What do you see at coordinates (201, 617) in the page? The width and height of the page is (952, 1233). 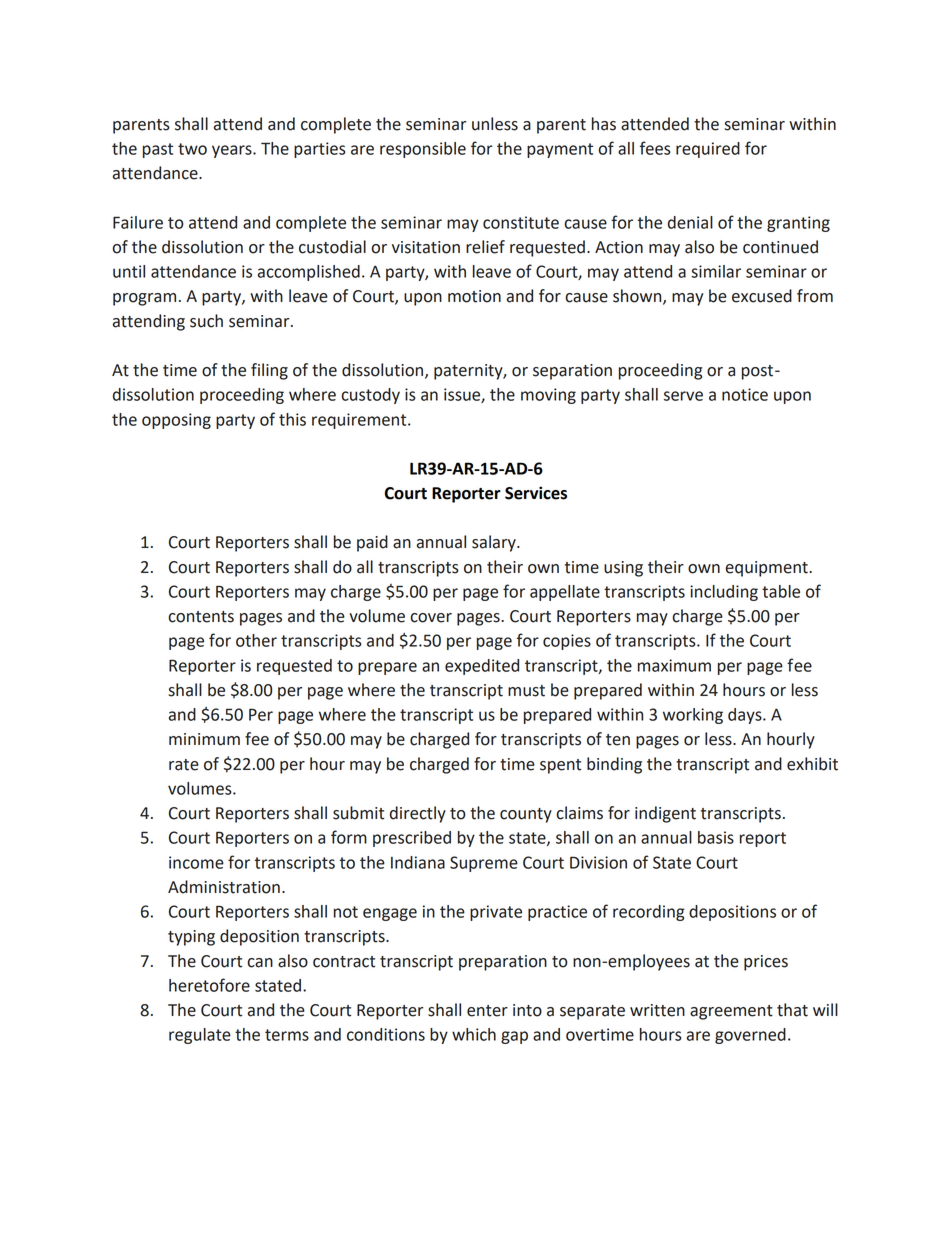 I see `contents` at bounding box center [201, 617].
